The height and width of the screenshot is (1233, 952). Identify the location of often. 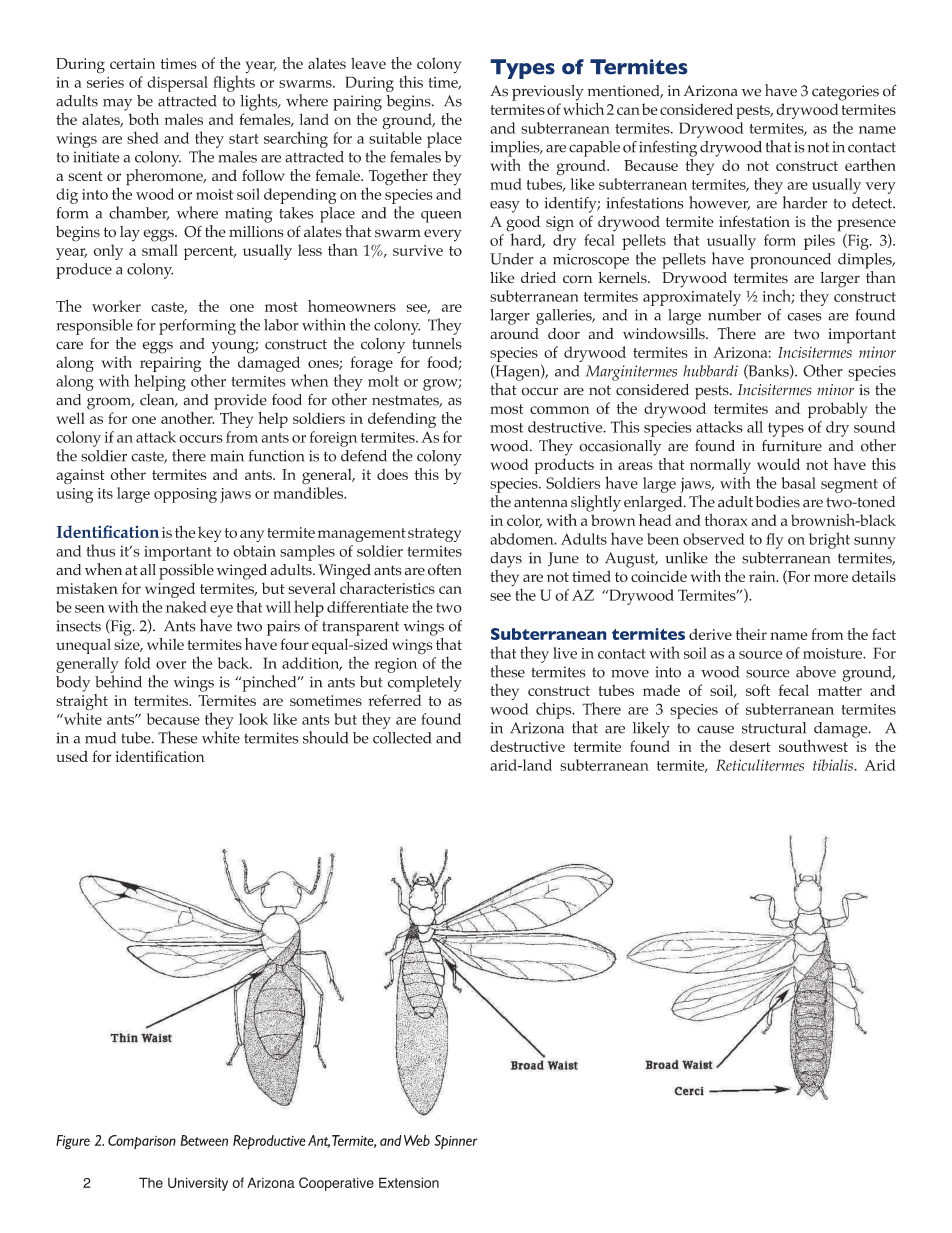
(445, 569).
